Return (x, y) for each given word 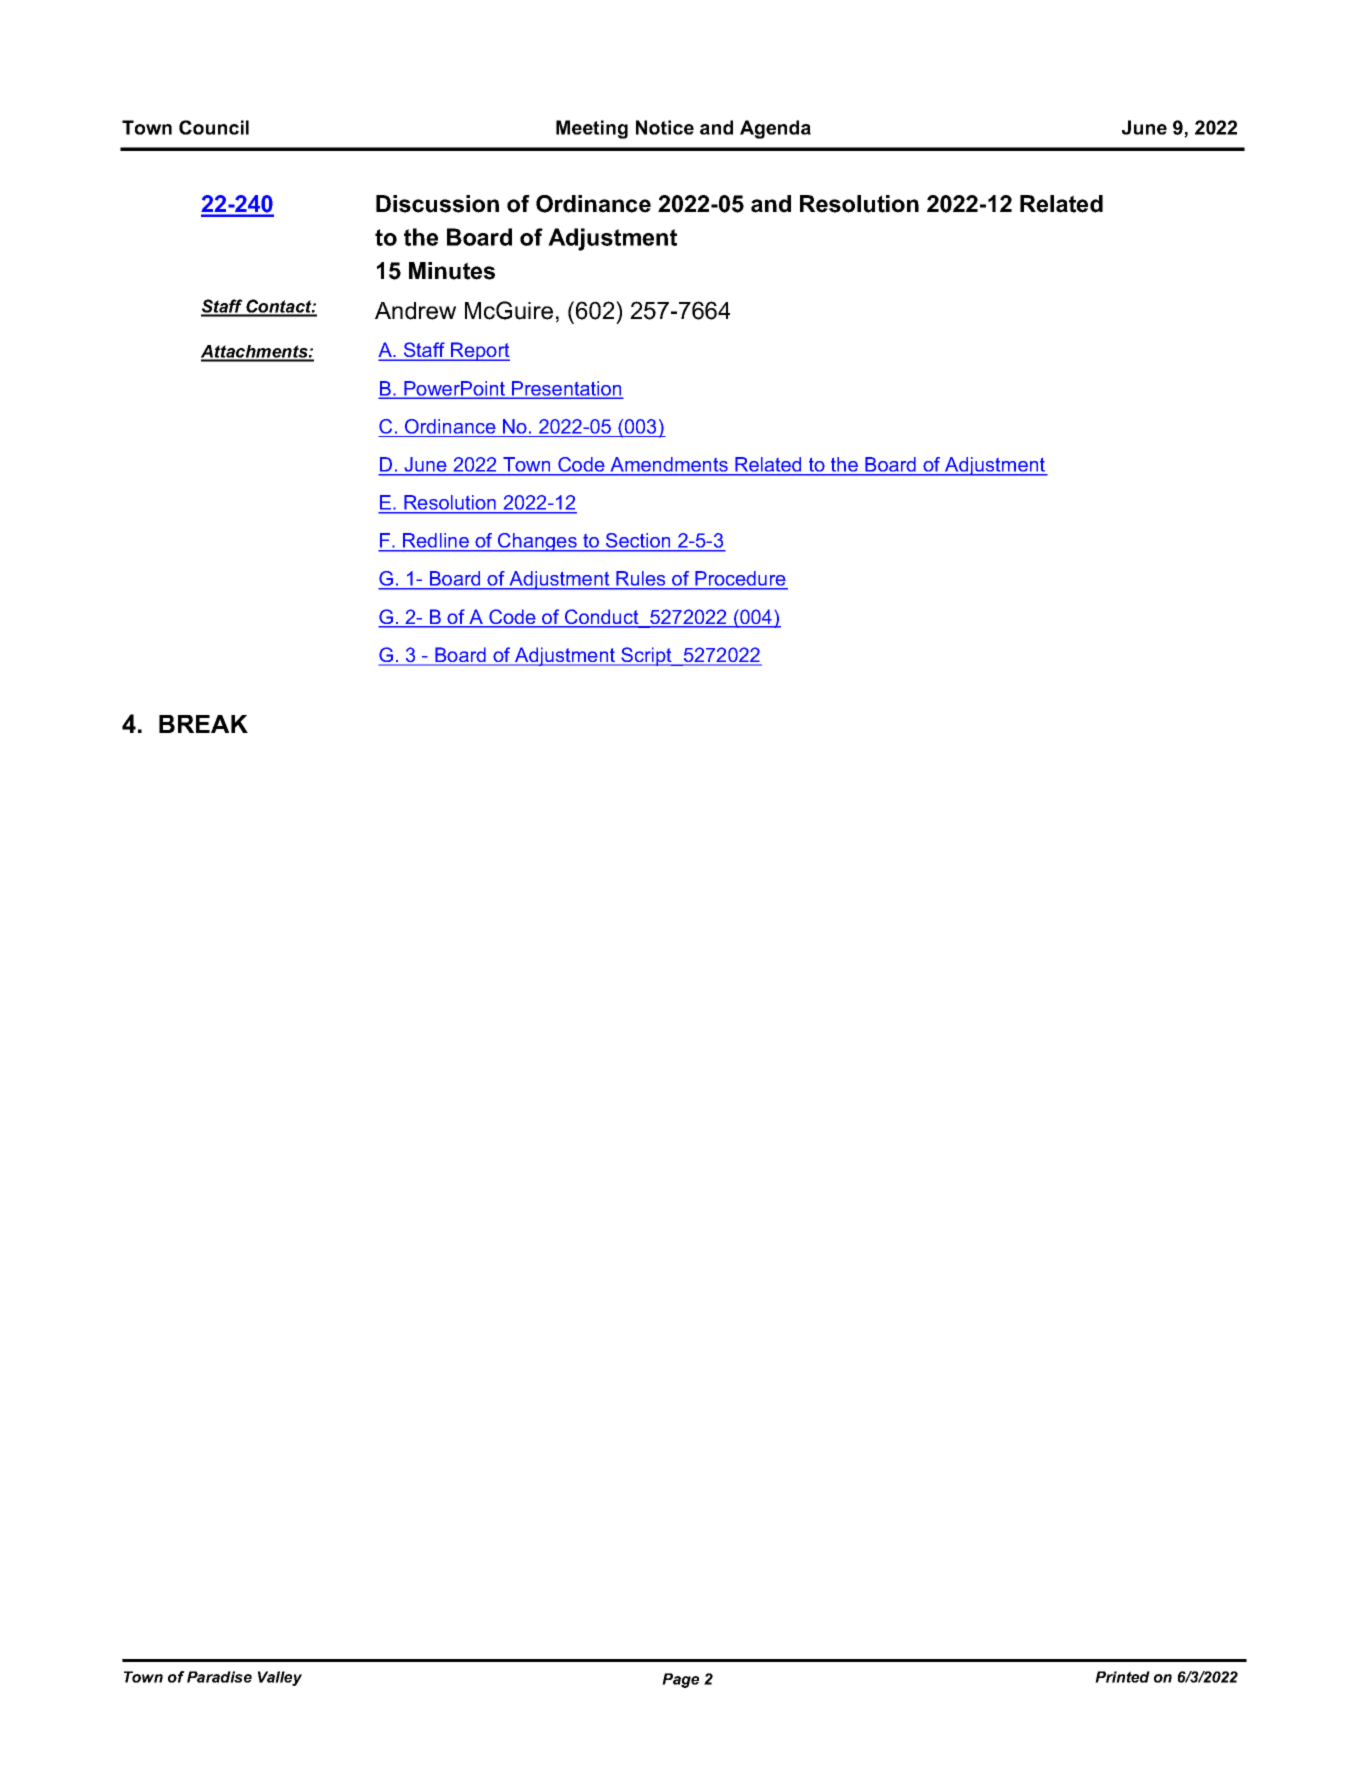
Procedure (740, 580)
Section (638, 542)
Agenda (775, 129)
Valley (280, 1678)
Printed (1122, 1677)
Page (680, 1680)
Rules (641, 580)
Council (214, 127)
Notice (665, 127)
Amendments (669, 464)
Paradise (219, 1677)
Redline (436, 542)
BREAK (203, 724)
